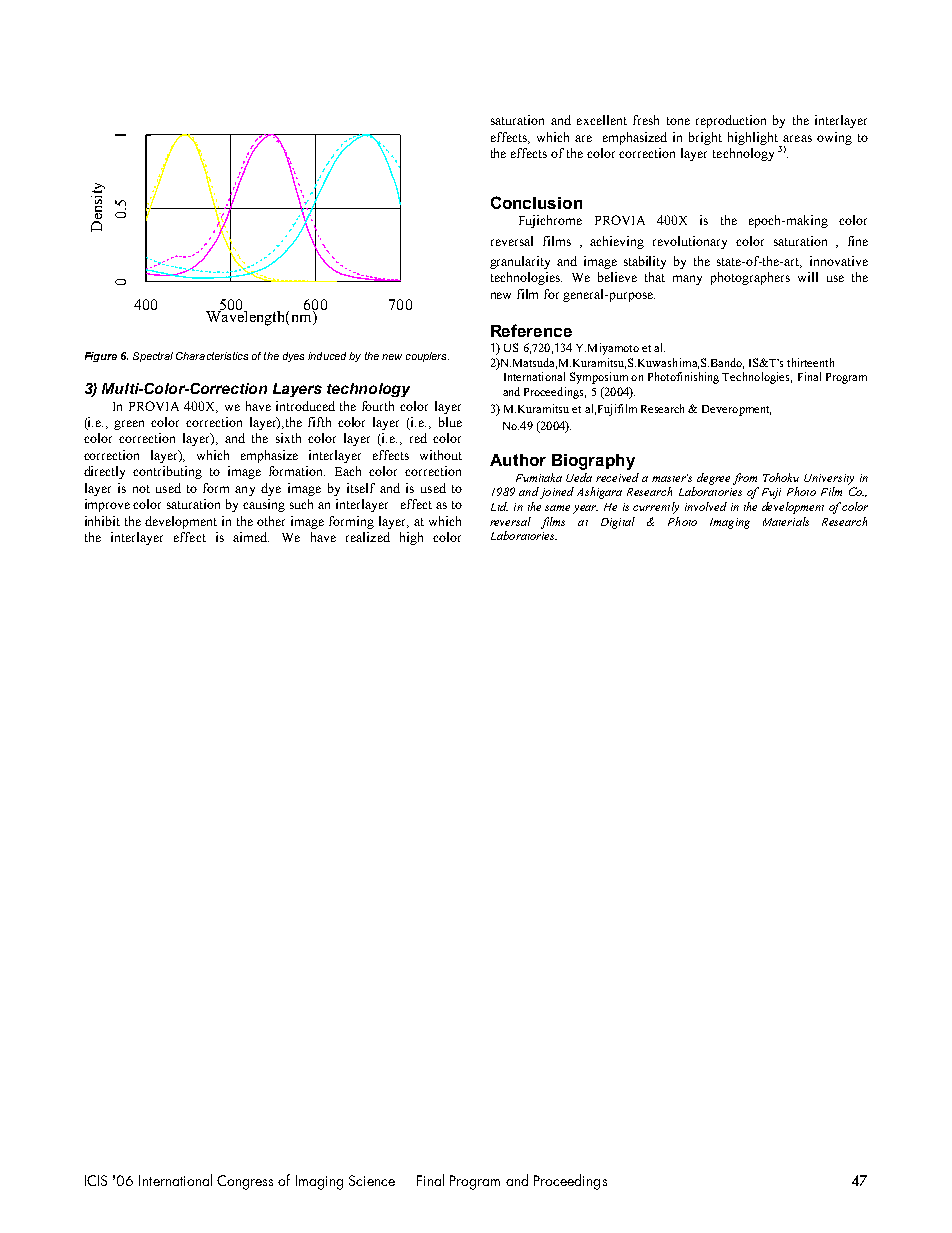 Image resolution: width=952 pixels, height=1233 pixels. I want to click on granularity, so click(520, 262).
